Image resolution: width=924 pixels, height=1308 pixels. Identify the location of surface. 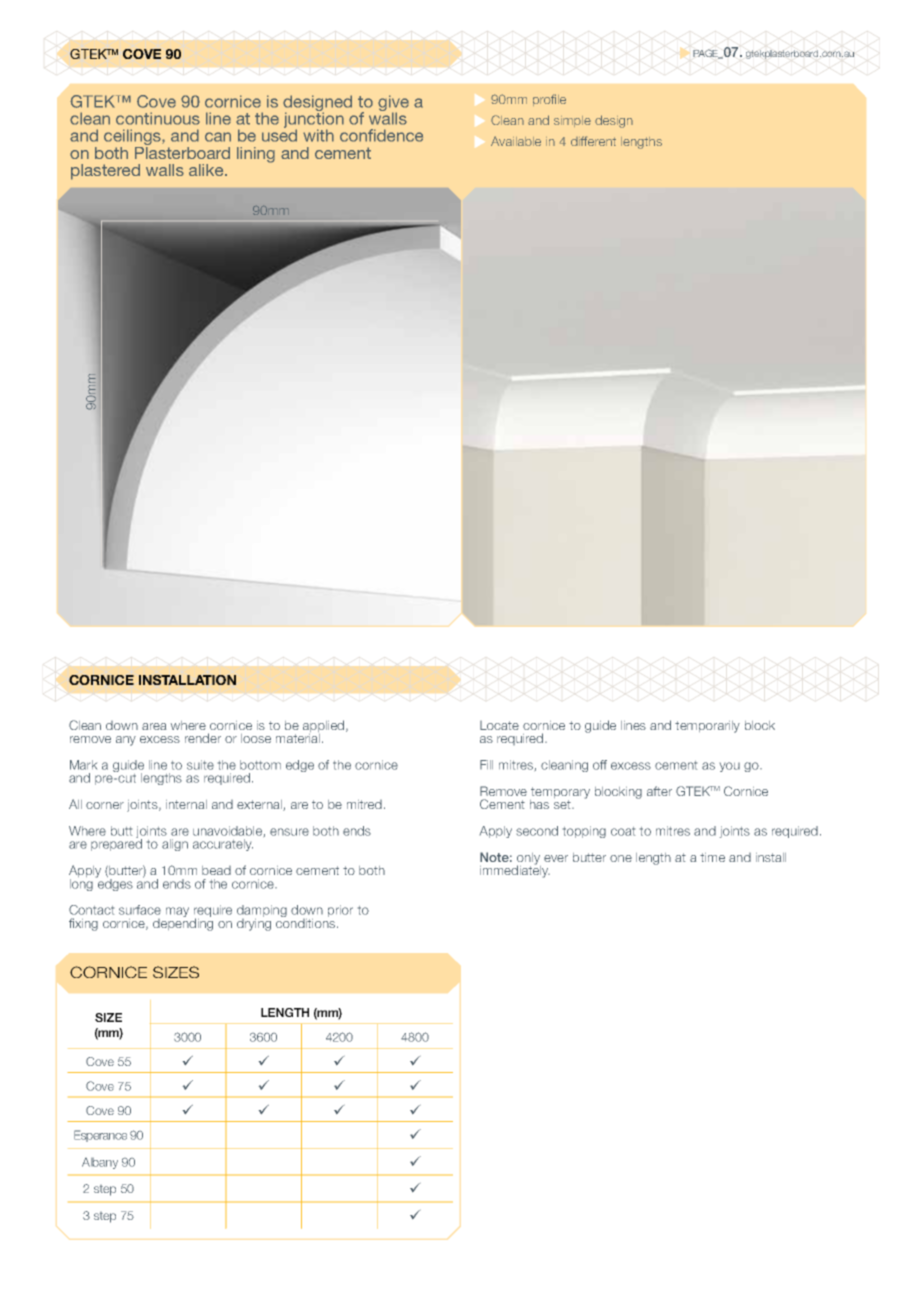
(140, 910).
